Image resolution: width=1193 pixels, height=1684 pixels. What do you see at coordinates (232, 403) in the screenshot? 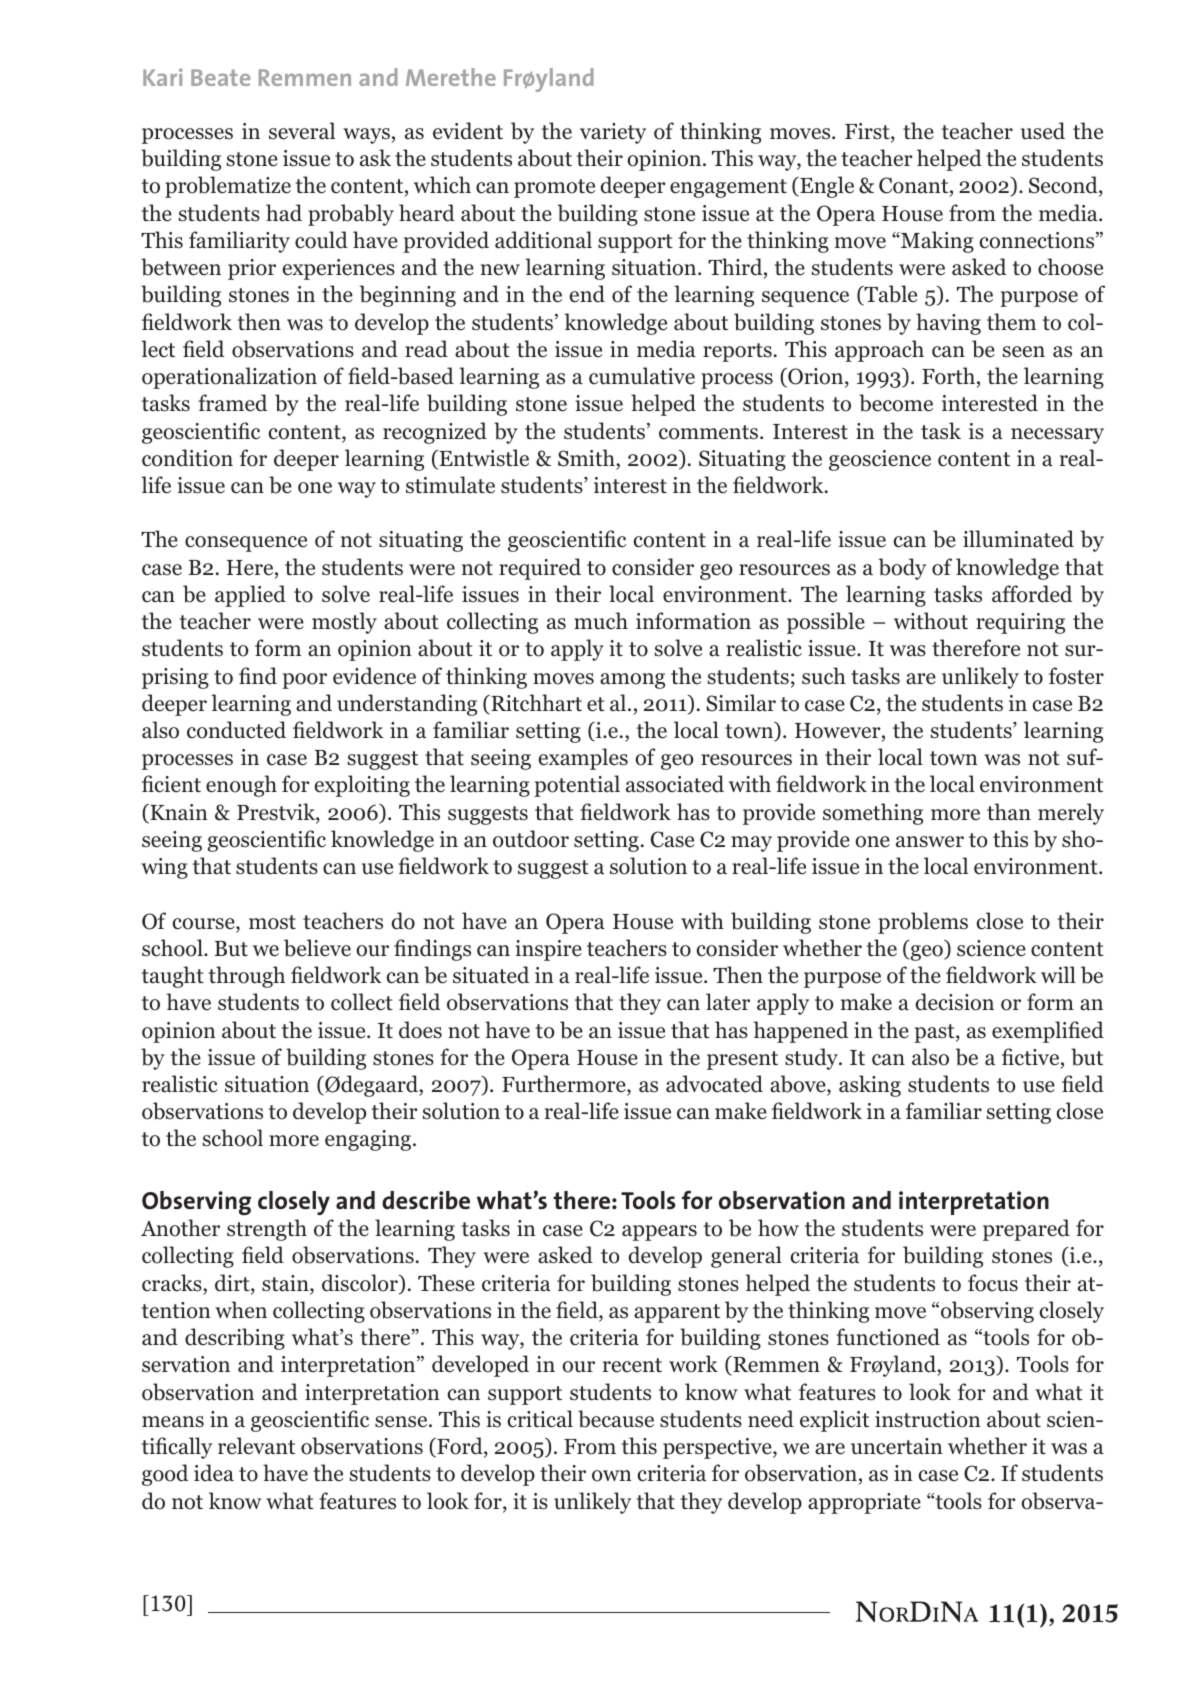
I see `framed` at bounding box center [232, 403].
